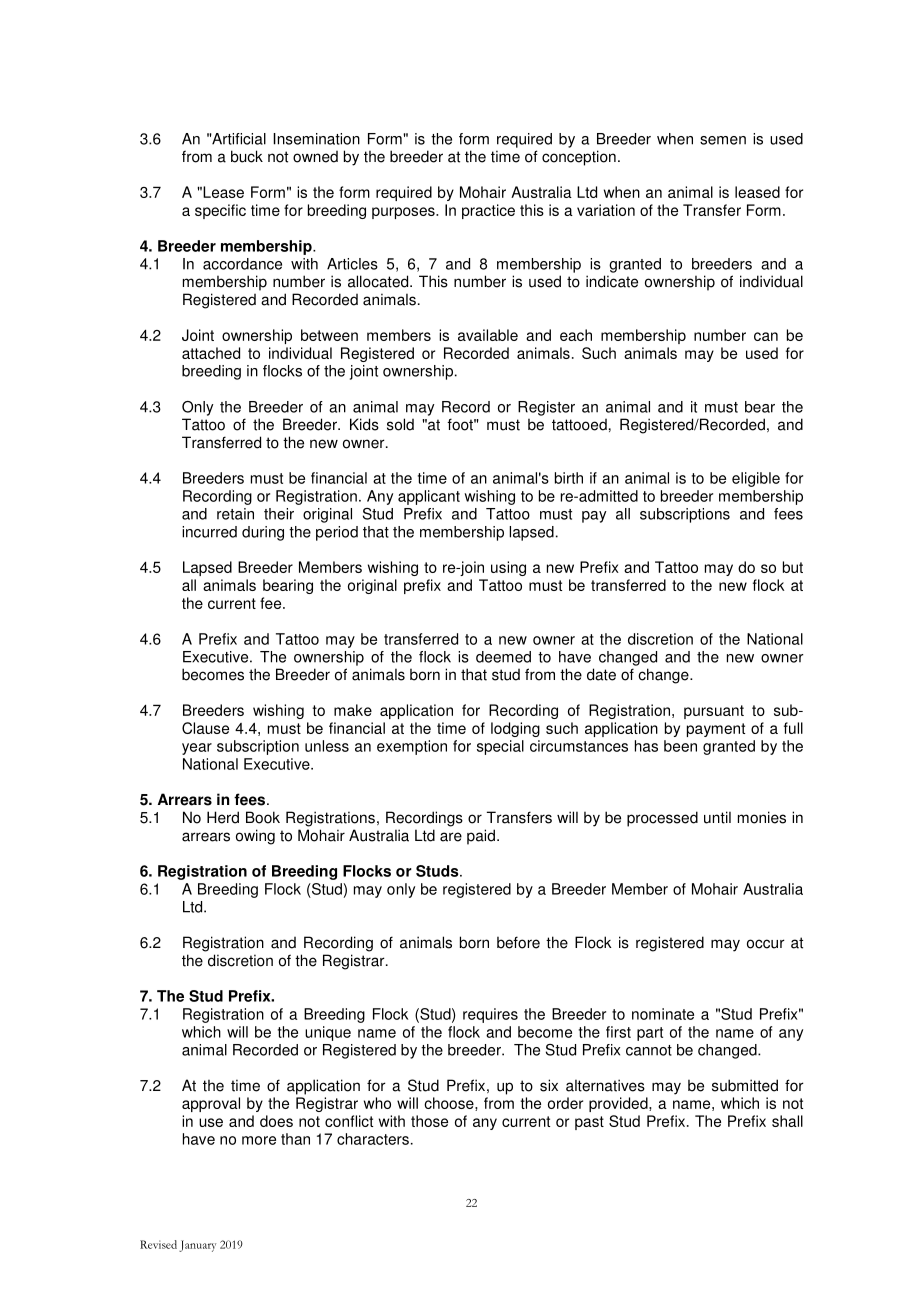  I want to click on pursuant, so click(714, 712).
